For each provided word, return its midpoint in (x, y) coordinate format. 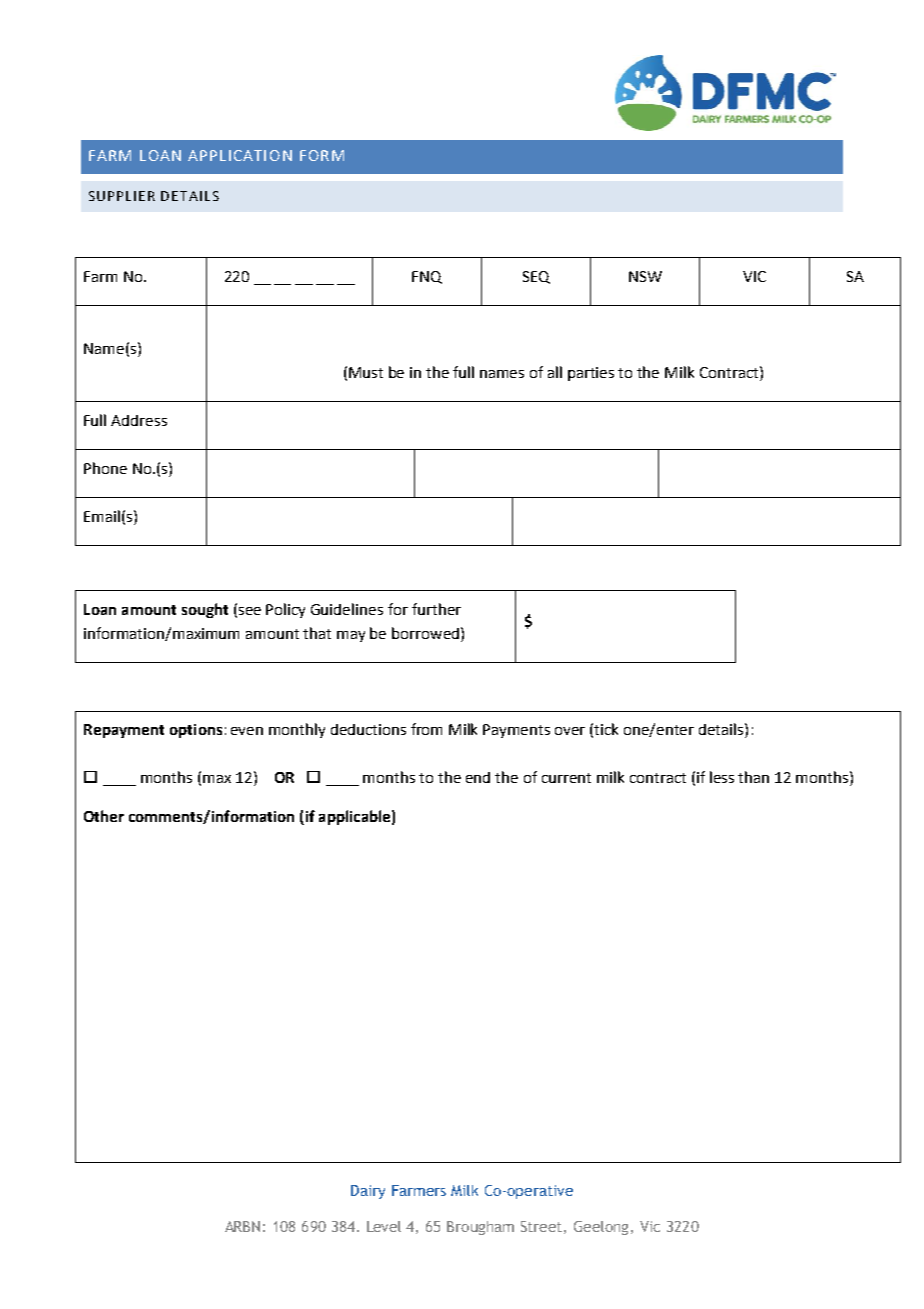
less (722, 777)
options (196, 731)
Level (384, 1226)
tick (606, 729)
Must (366, 372)
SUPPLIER (122, 196)
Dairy (368, 1192)
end (478, 777)
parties (591, 374)
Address (139, 420)
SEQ (536, 277)
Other (104, 816)
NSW (645, 276)
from (426, 729)
